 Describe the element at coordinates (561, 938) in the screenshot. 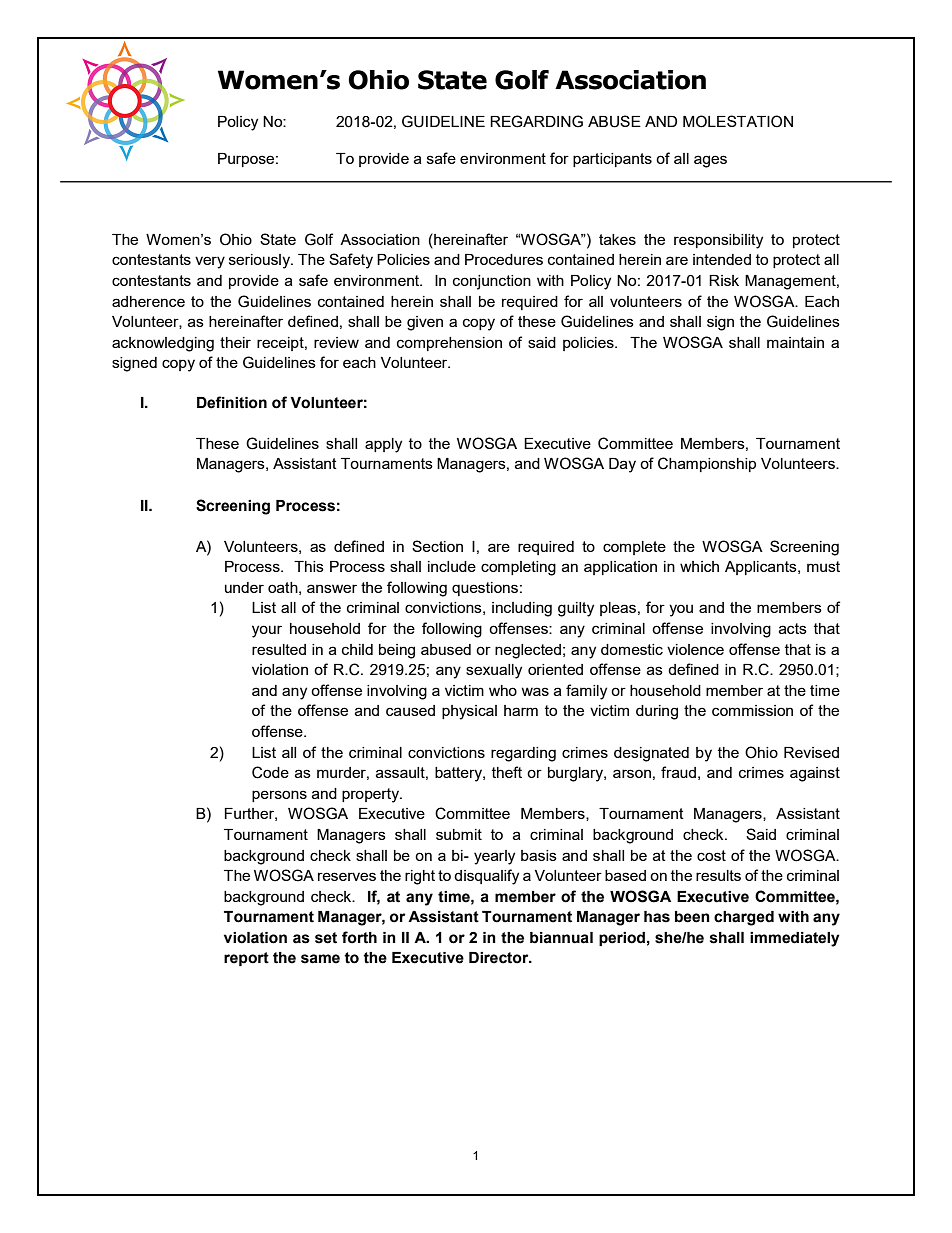

I see `biannual` at that location.
